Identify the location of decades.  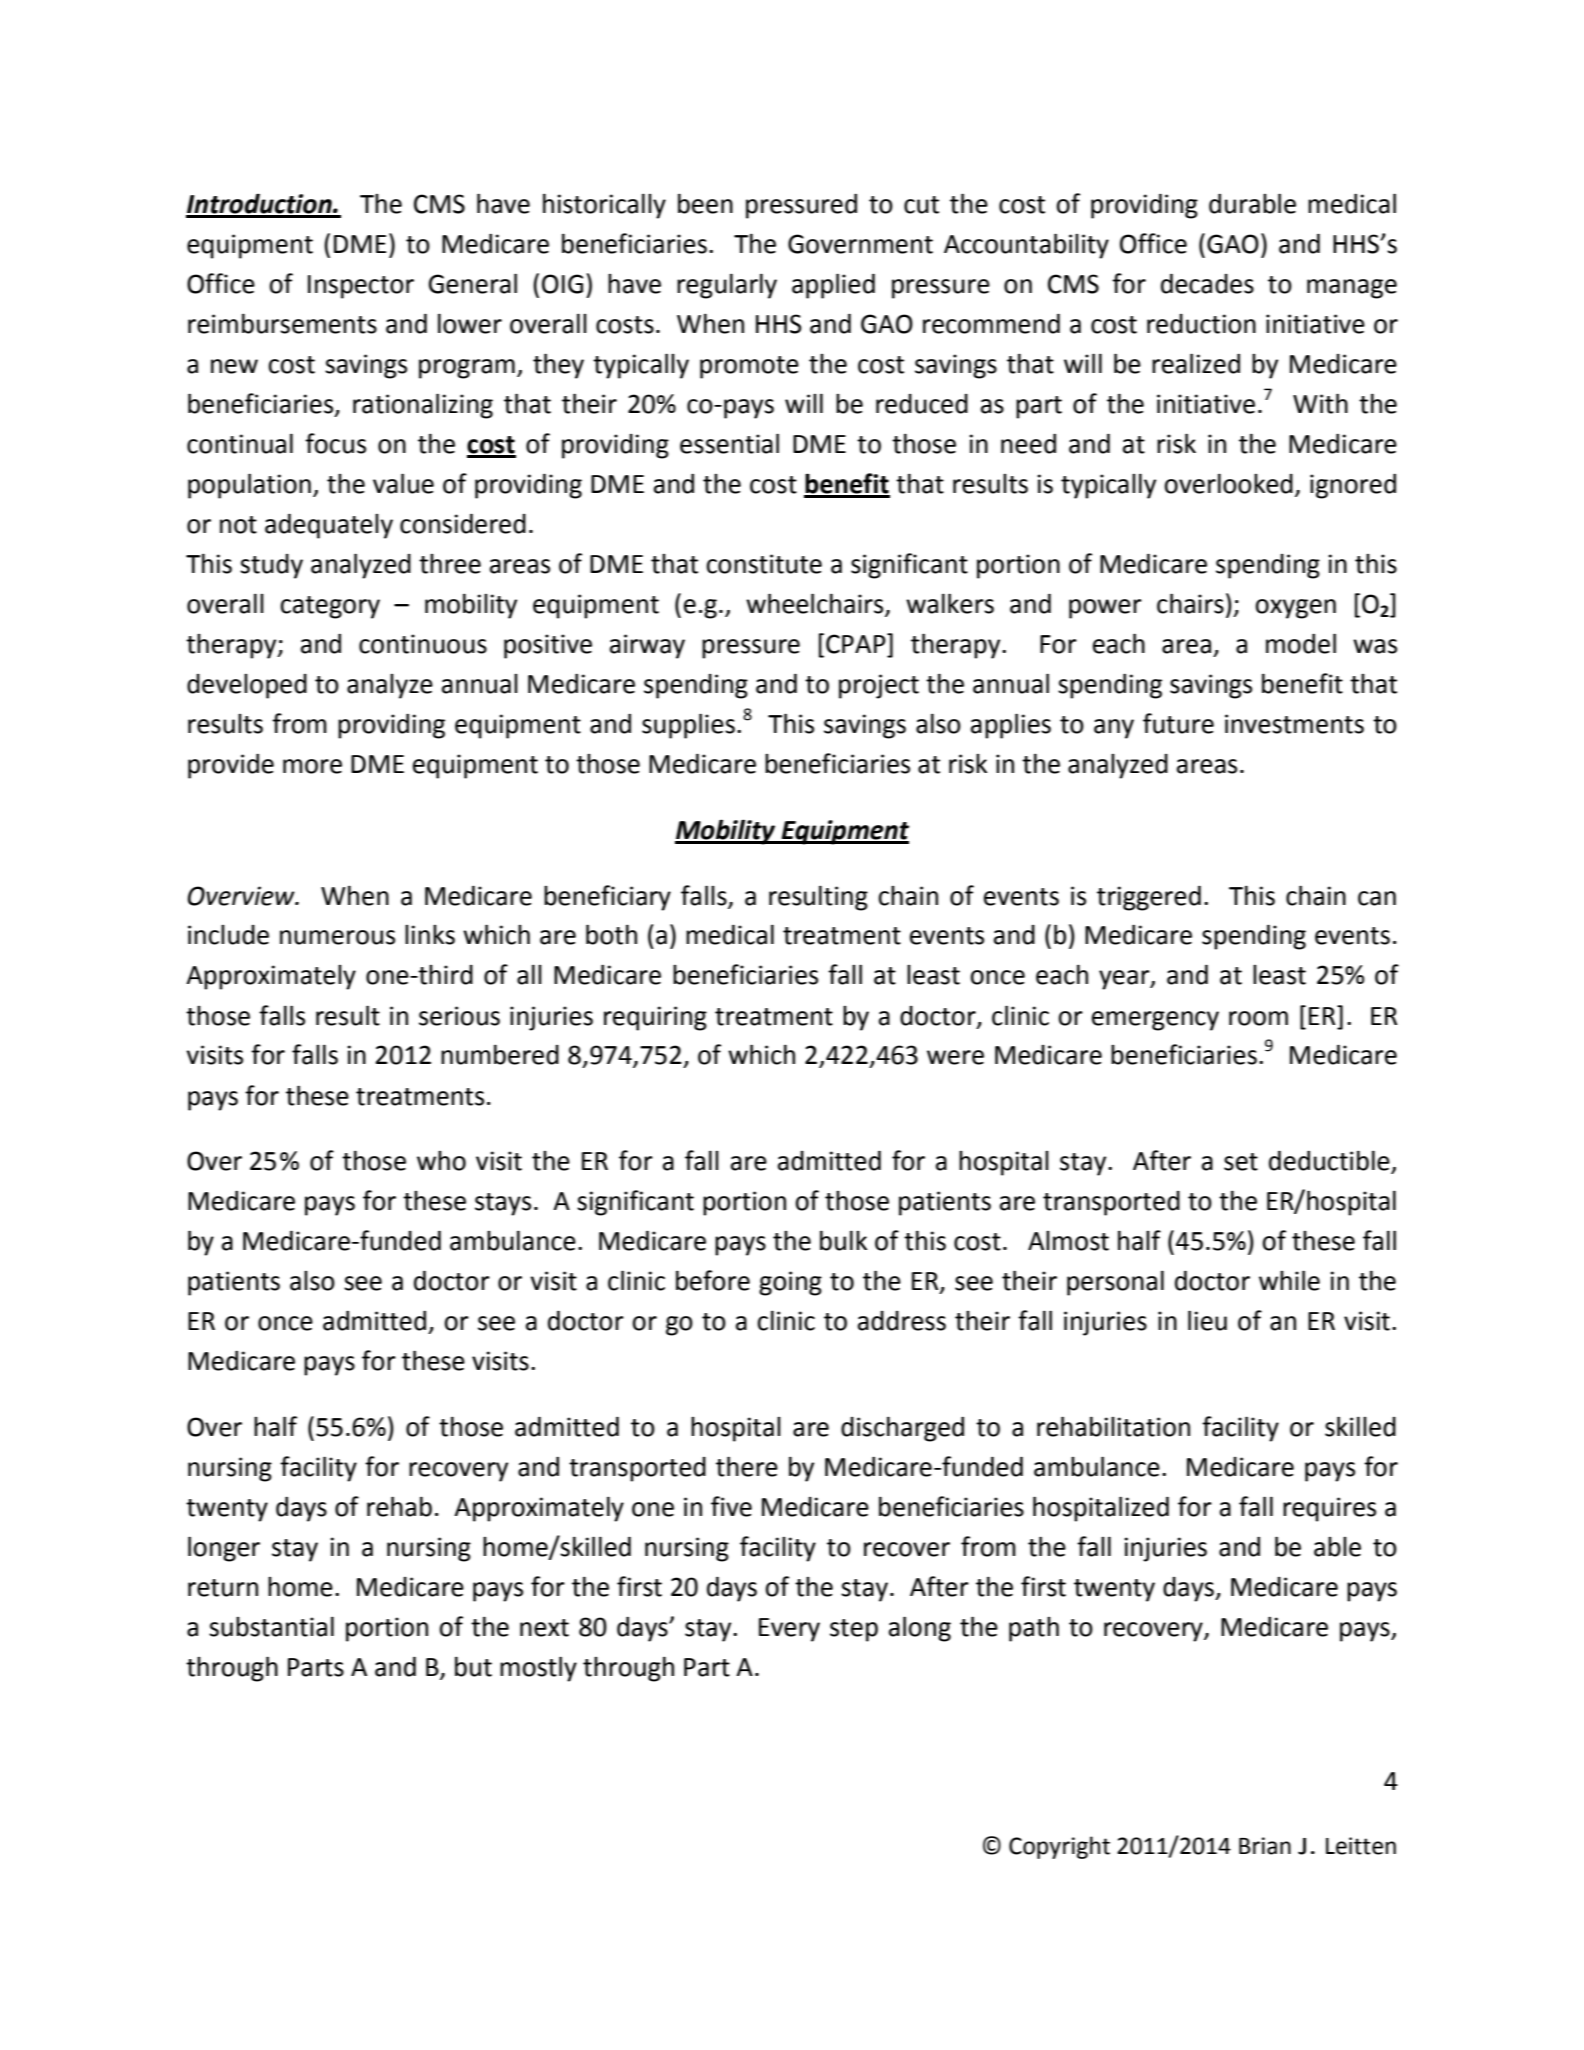
(1207, 283).
